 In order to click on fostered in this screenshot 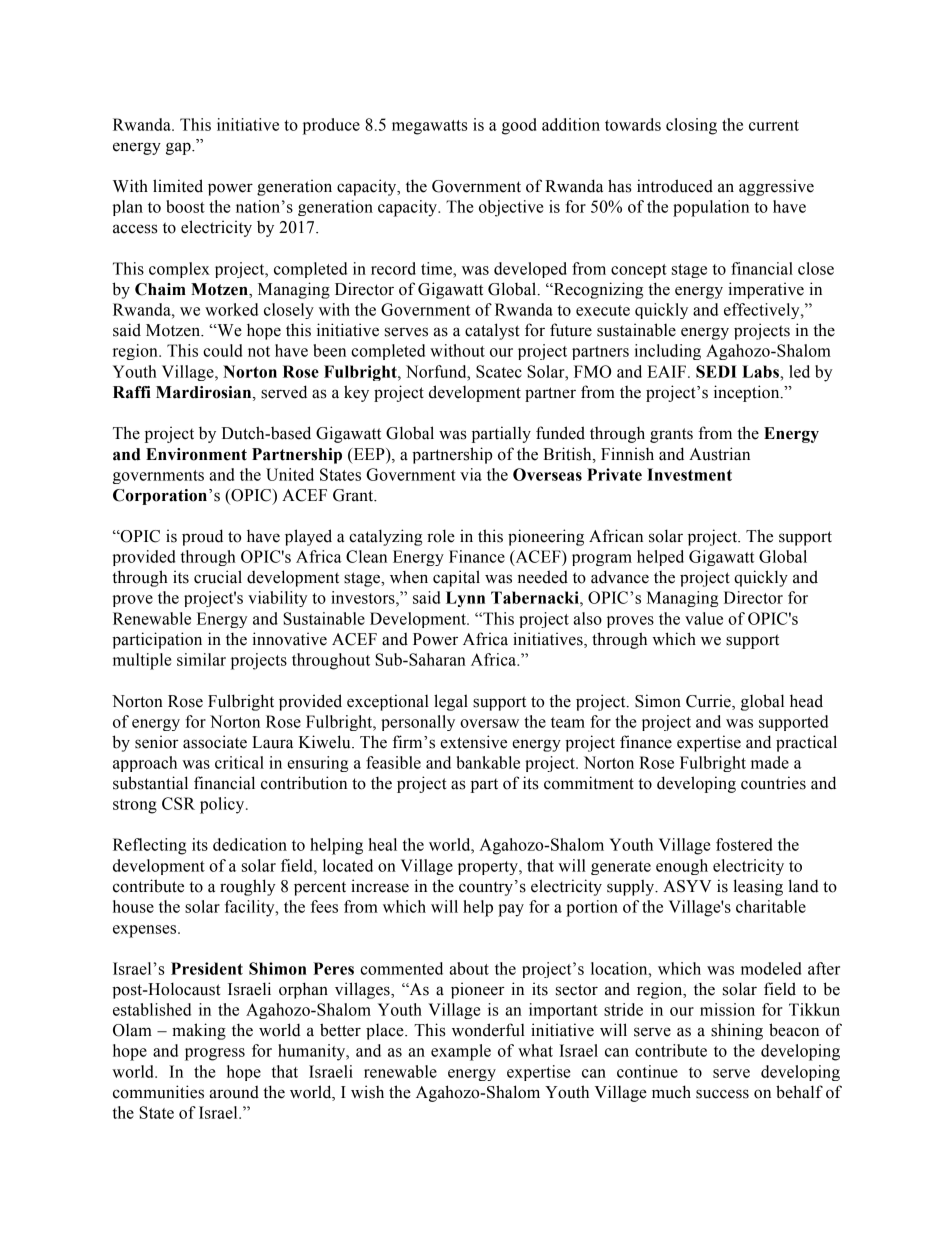, I will do `click(744, 844)`.
